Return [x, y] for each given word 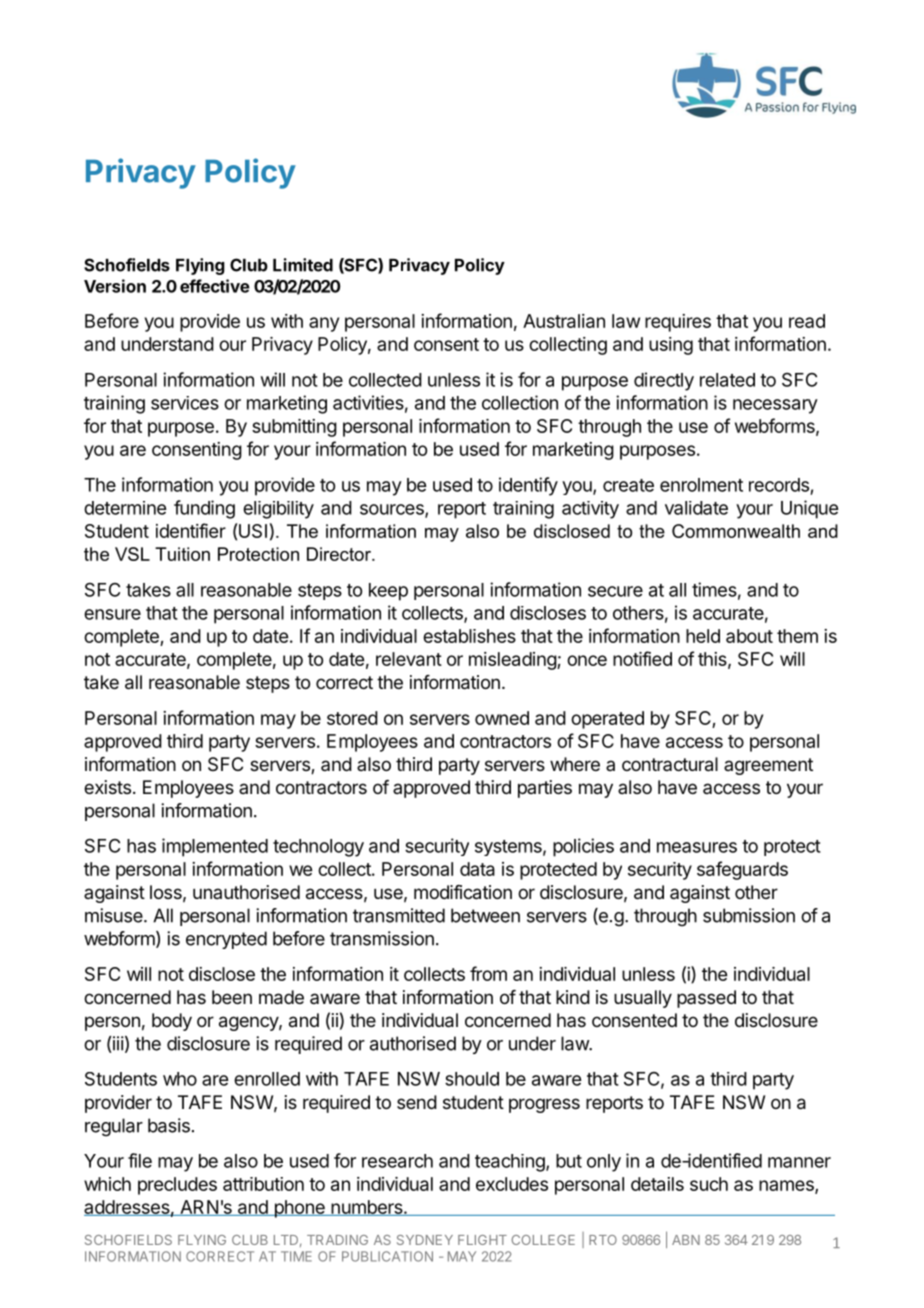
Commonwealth [736, 531]
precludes [177, 1186]
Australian [564, 321]
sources [393, 510]
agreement [768, 766]
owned [502, 718]
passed [706, 999]
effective [215, 286]
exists [107, 787]
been [232, 997]
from [488, 973]
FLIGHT [482, 1240]
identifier [191, 530]
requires [678, 323]
